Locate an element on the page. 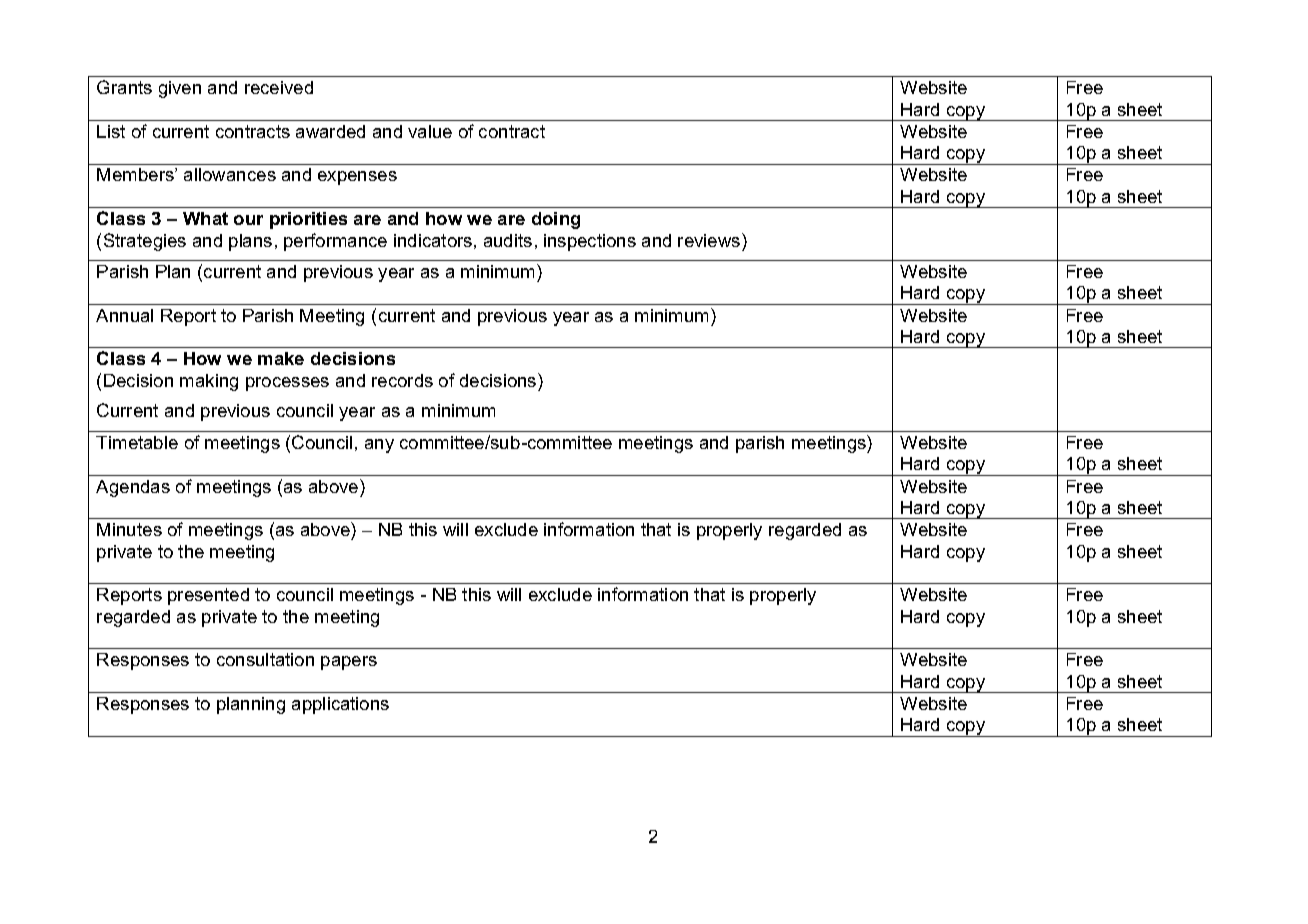 This document has height=924, width=1308. applications is located at coordinates (340, 705).
